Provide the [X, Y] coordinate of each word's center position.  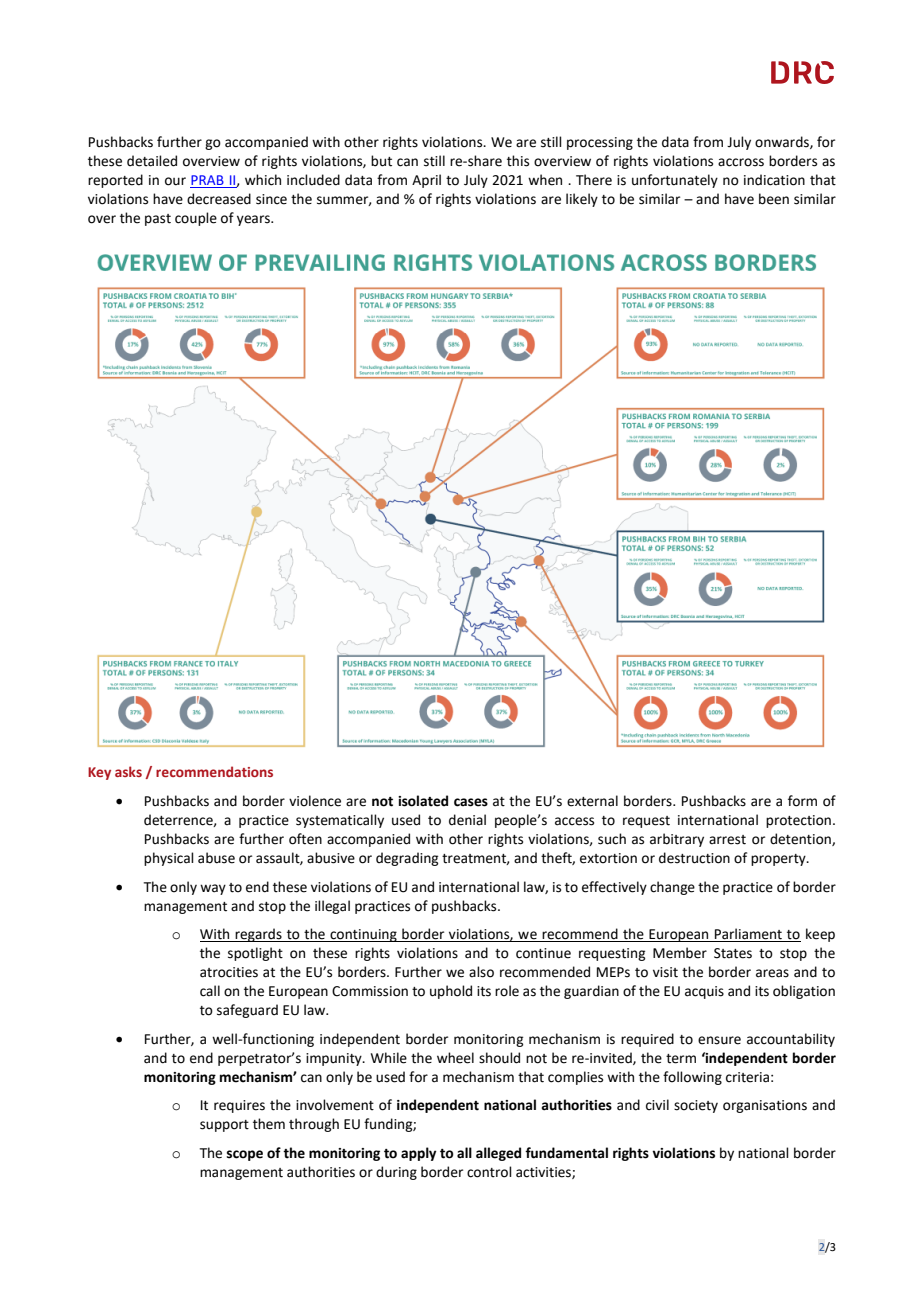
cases [471, 802]
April [426, 181]
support [224, 1126]
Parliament [748, 935]
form [802, 801]
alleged [498, 1154]
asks [128, 771]
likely [582, 200]
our [175, 181]
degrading [407, 859]
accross [741, 162]
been [774, 199]
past [158, 220]
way [213, 889]
